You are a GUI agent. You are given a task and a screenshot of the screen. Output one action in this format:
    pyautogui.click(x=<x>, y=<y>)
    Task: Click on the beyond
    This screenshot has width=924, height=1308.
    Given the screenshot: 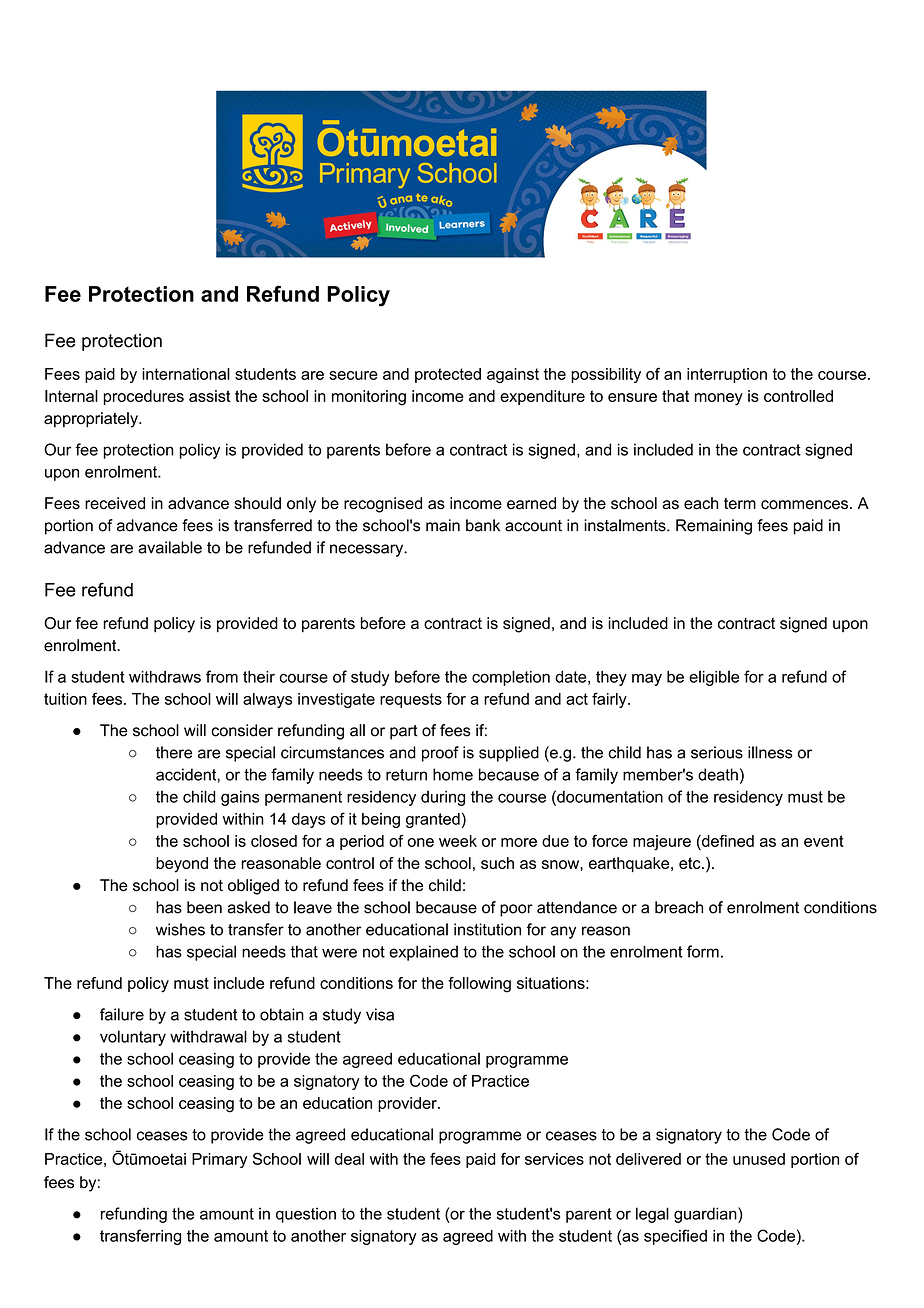 What is the action you would take?
    pyautogui.click(x=182, y=865)
